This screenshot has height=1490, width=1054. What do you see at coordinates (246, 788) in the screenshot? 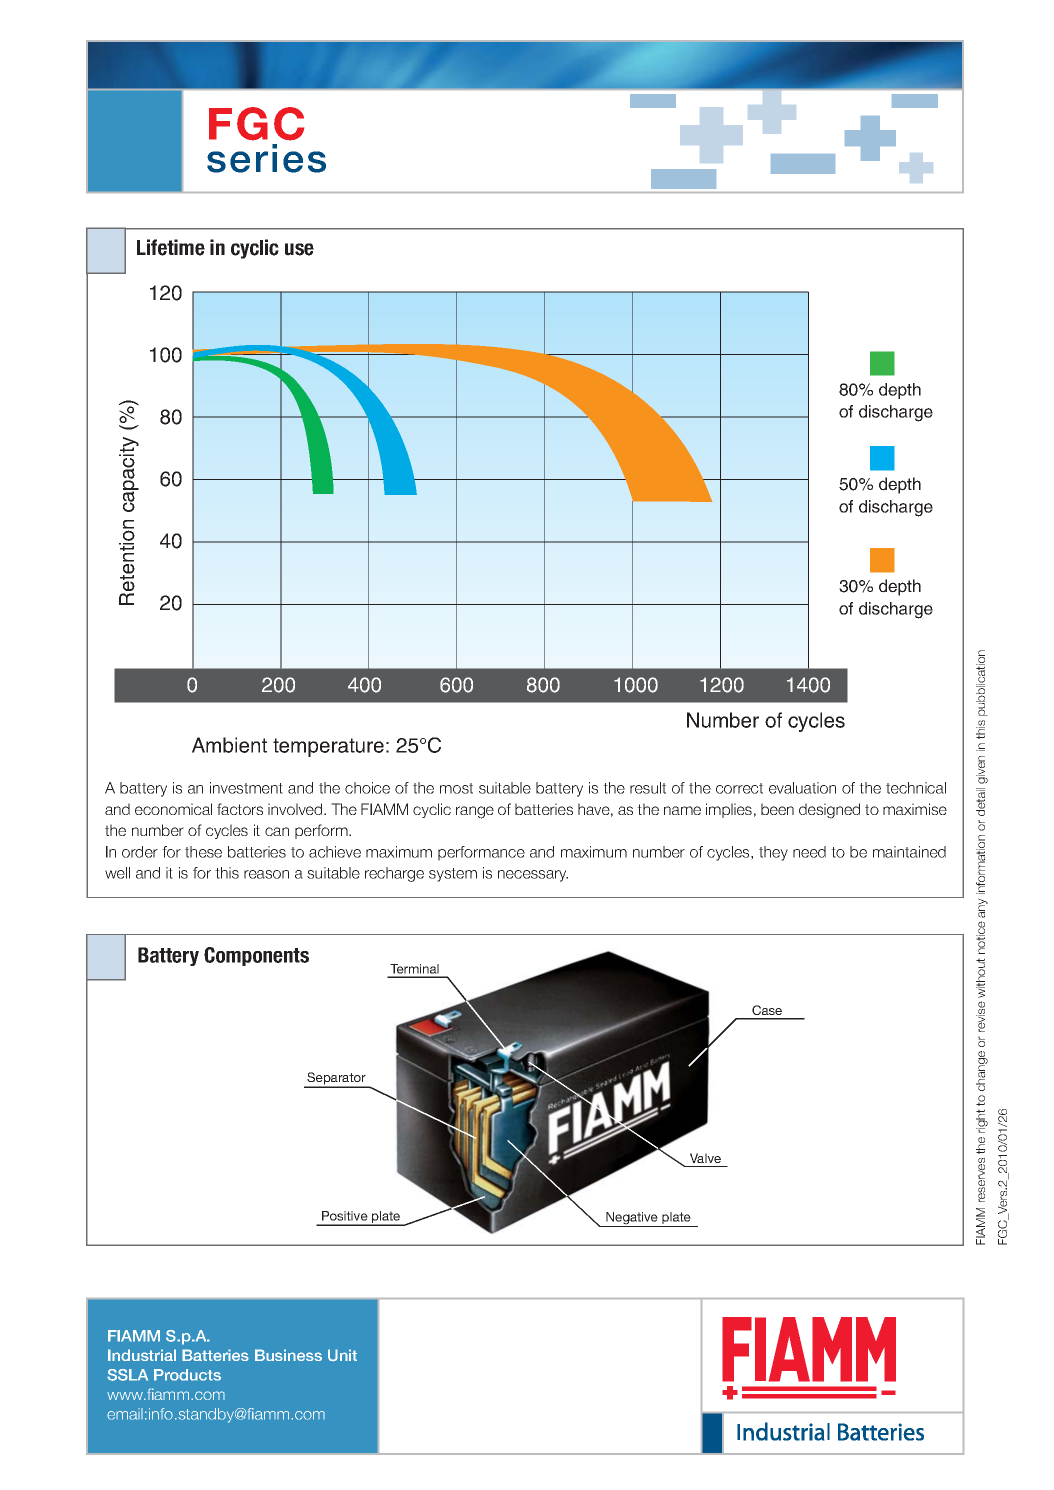
I see `investment` at bounding box center [246, 788].
